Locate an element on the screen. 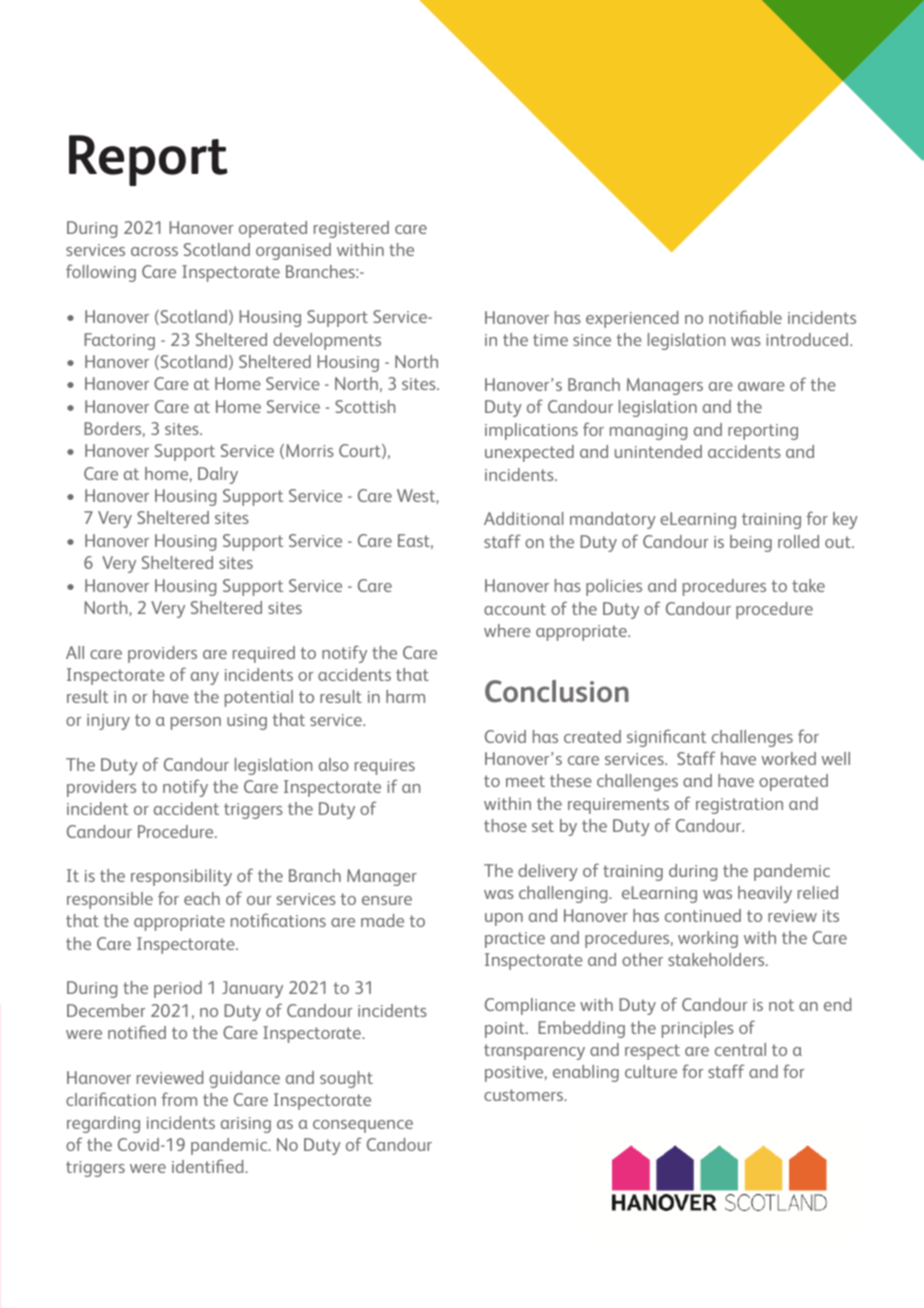  central is located at coordinates (740, 1049).
